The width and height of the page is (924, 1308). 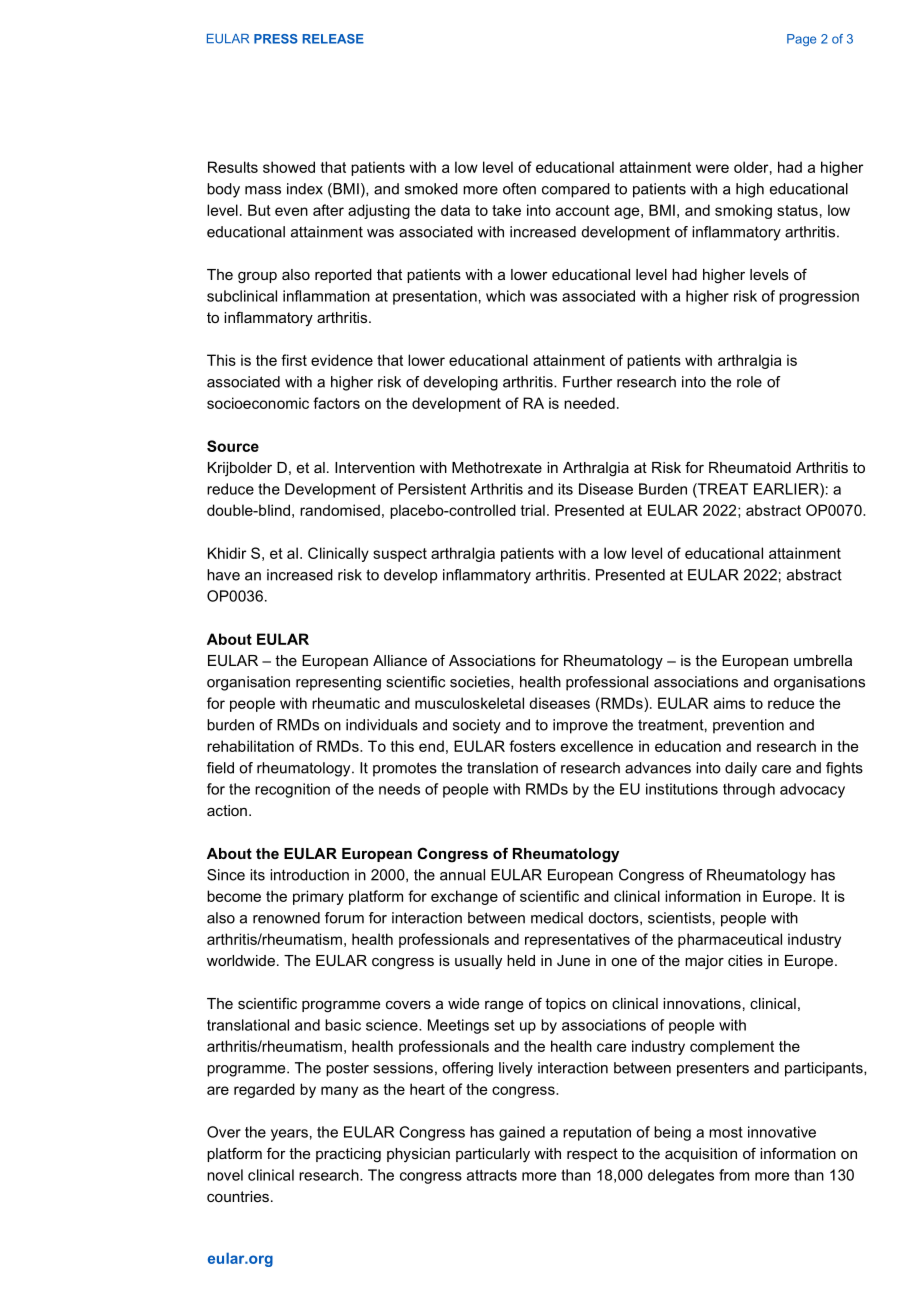 What do you see at coordinates (258, 403) in the page?
I see `socioeconomic` at bounding box center [258, 403].
